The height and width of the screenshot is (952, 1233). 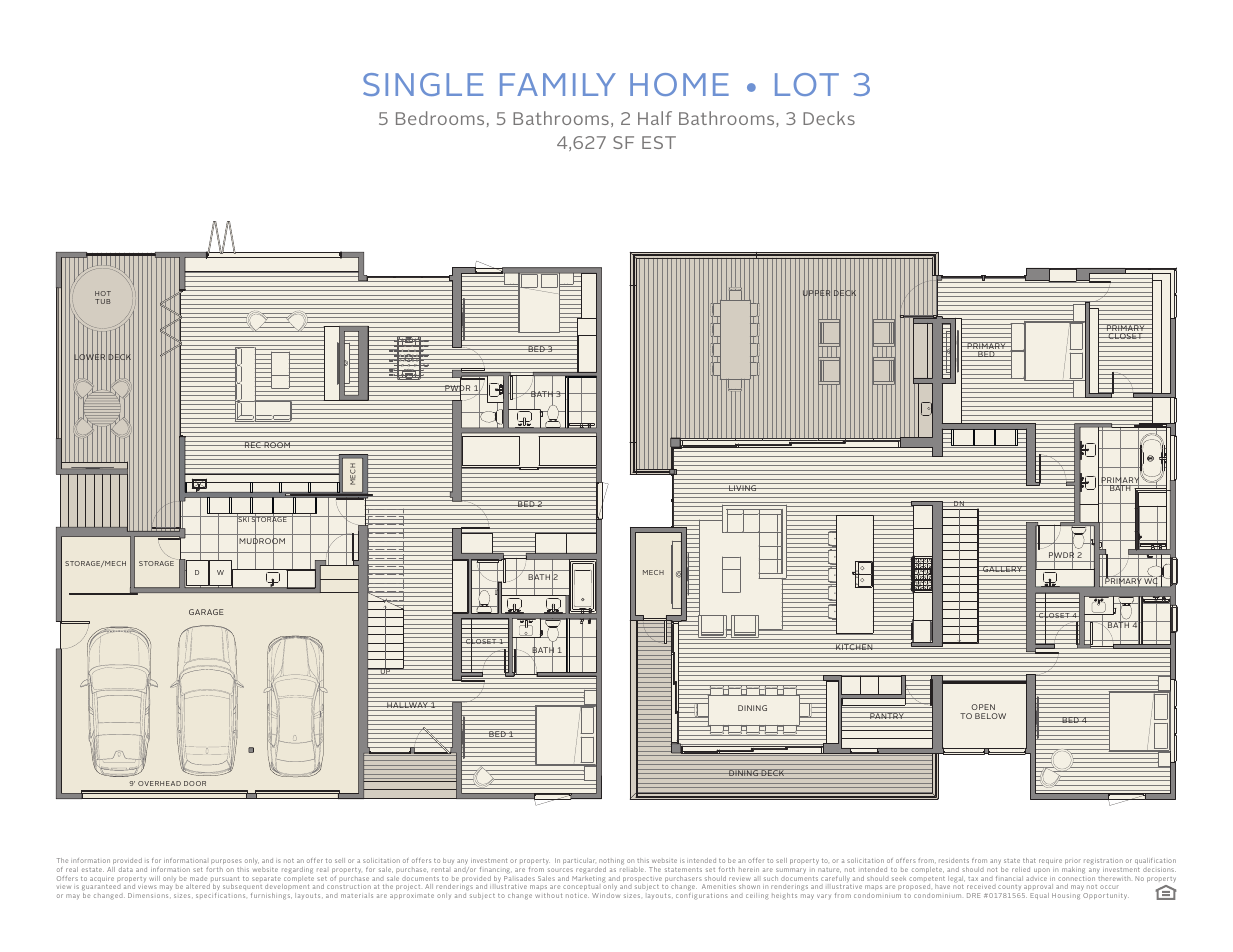 What do you see at coordinates (159, 783) in the screenshot?
I see `OVERHEAD` at bounding box center [159, 783].
